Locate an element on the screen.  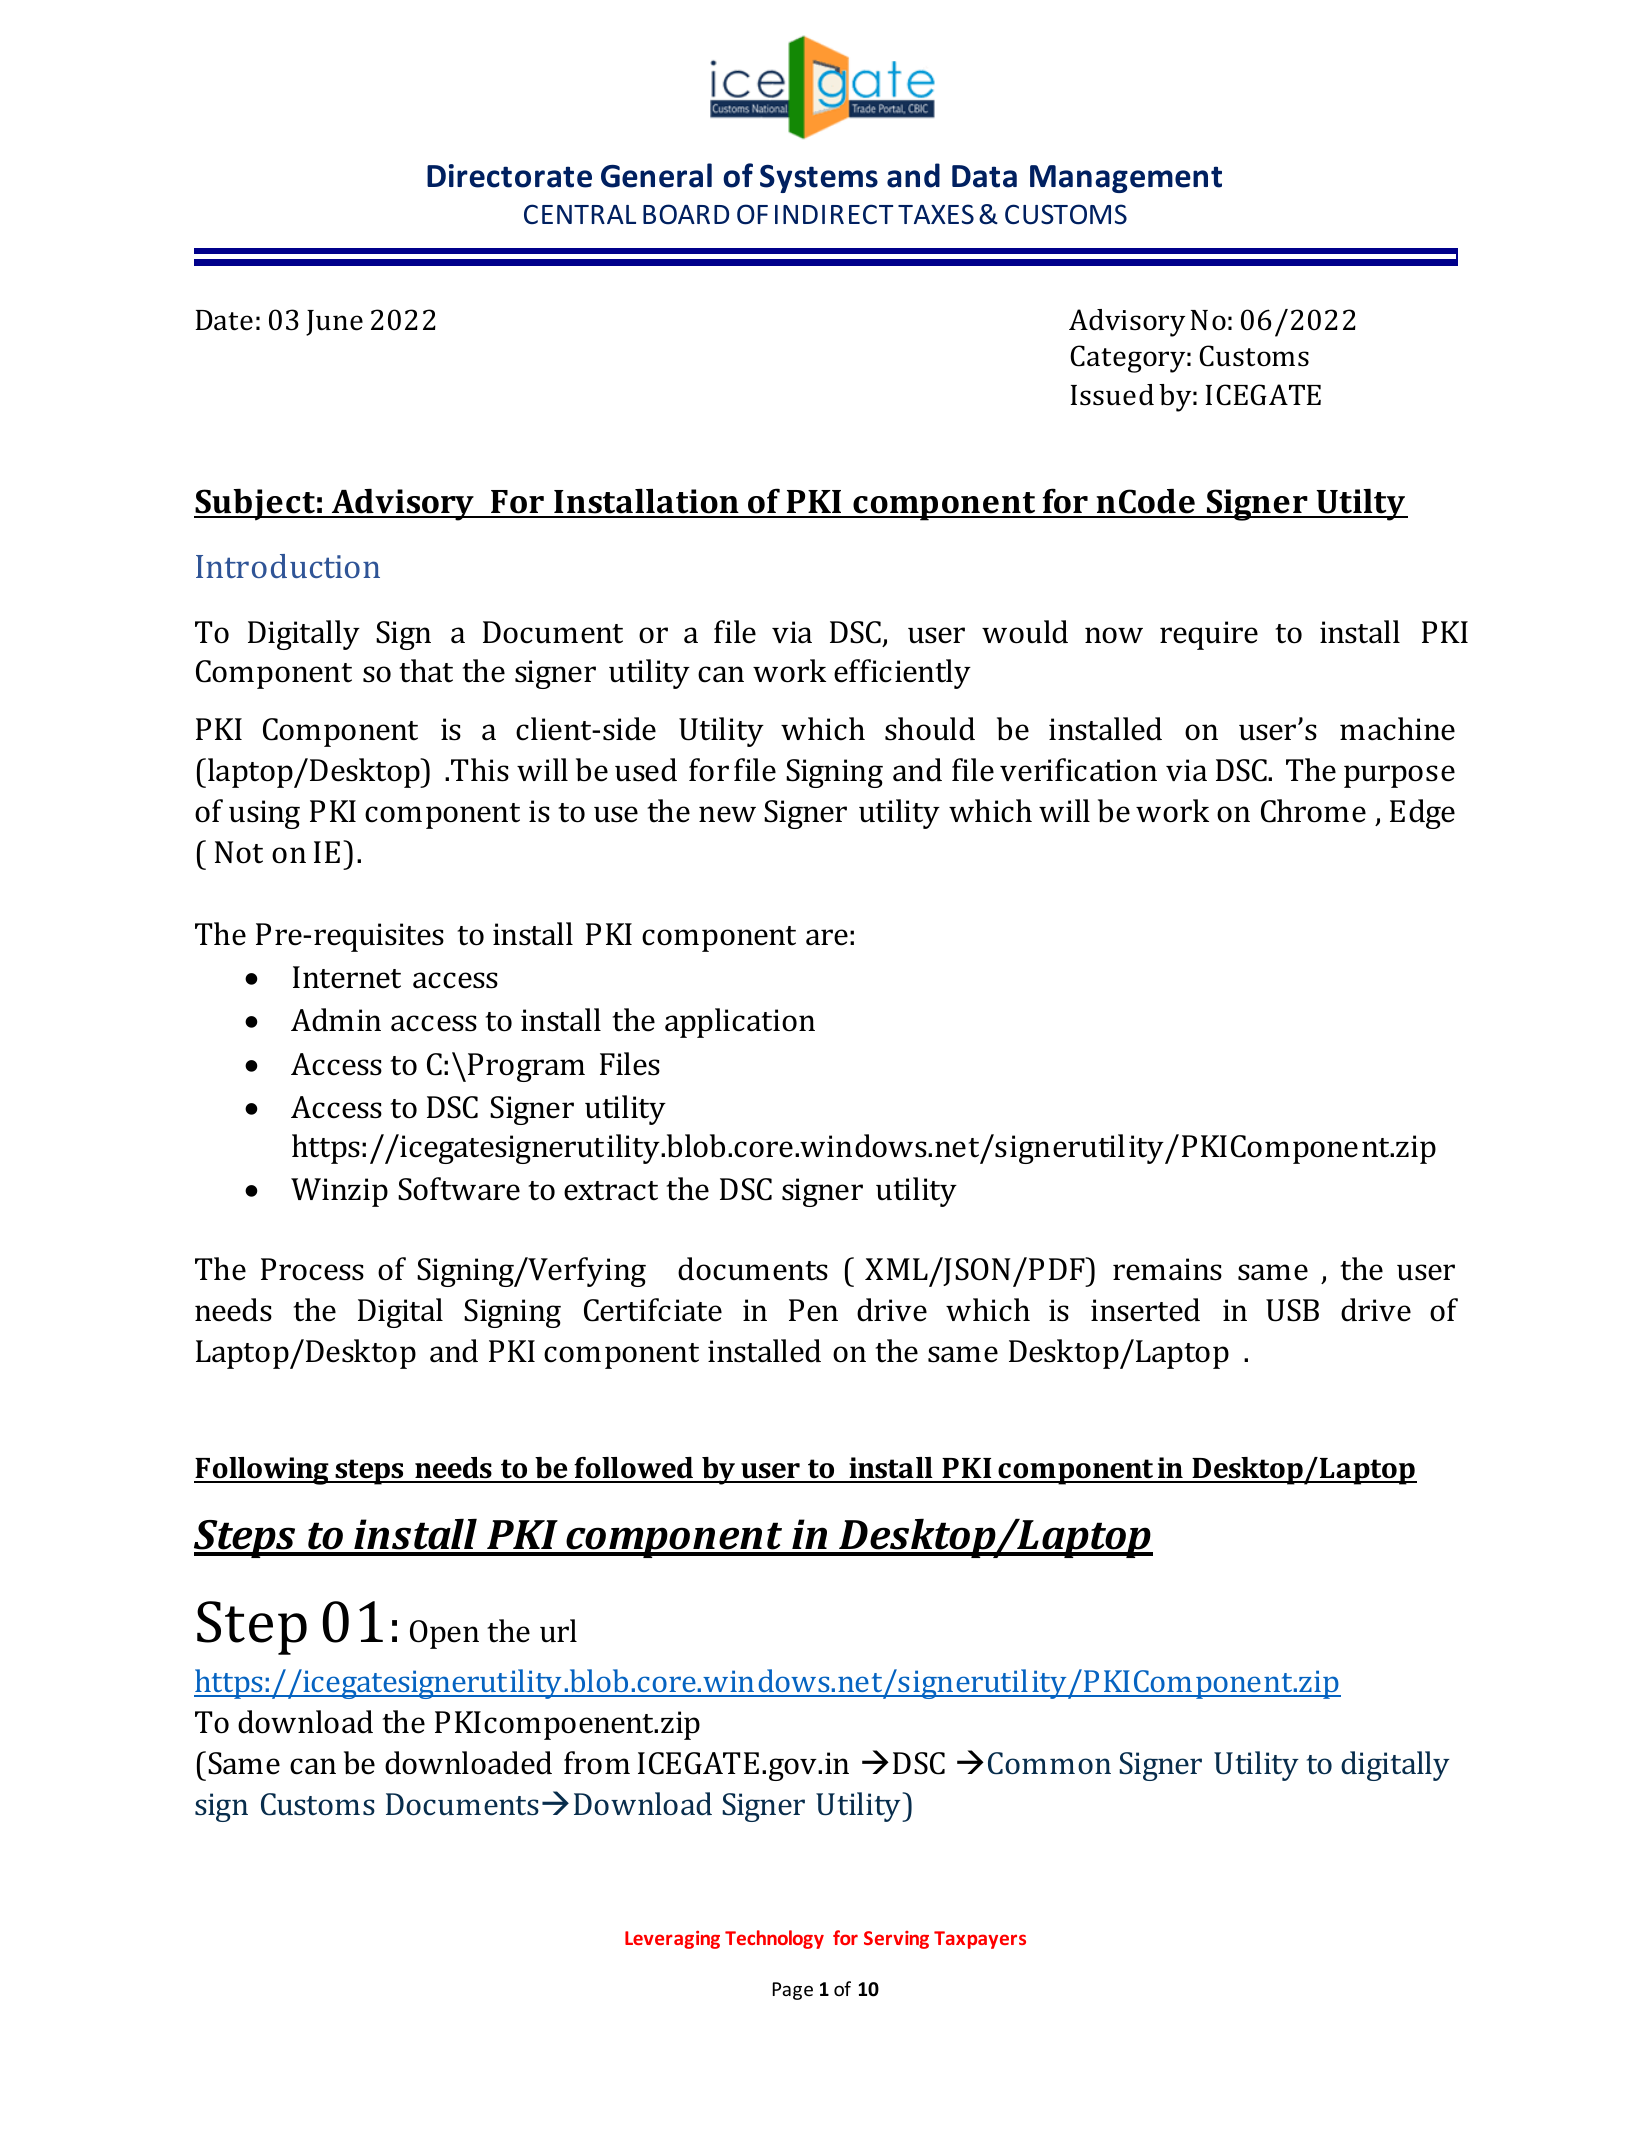
Chrome is located at coordinates (1313, 811).
